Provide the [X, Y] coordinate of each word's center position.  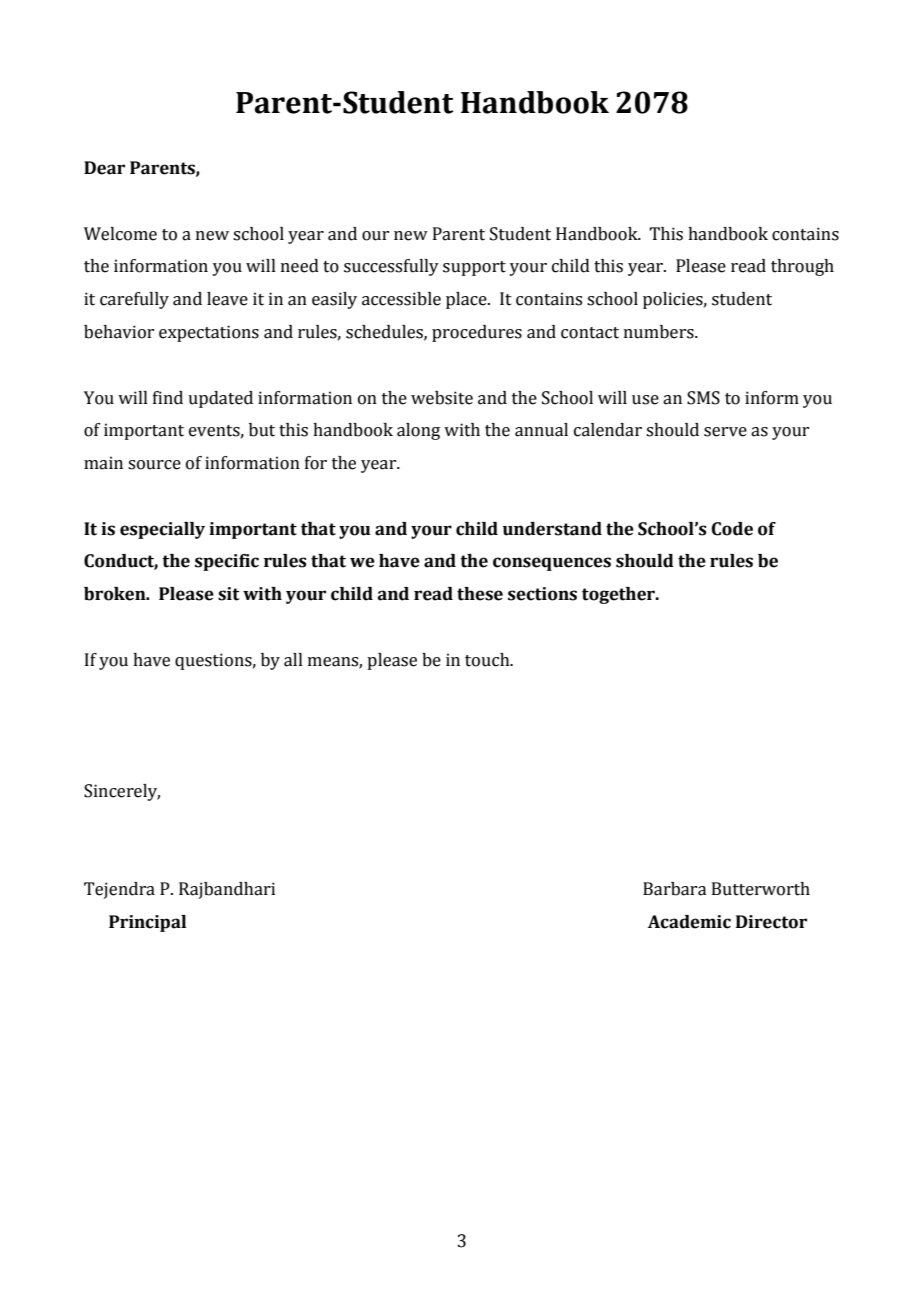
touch [488, 660]
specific [227, 562]
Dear [104, 168]
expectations [209, 333]
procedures [477, 333]
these [480, 594]
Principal [147, 923]
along [418, 431]
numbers [660, 332]
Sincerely [122, 792]
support [474, 268]
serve [725, 432]
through [802, 267]
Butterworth [761, 889]
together [619, 595]
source [154, 465]
